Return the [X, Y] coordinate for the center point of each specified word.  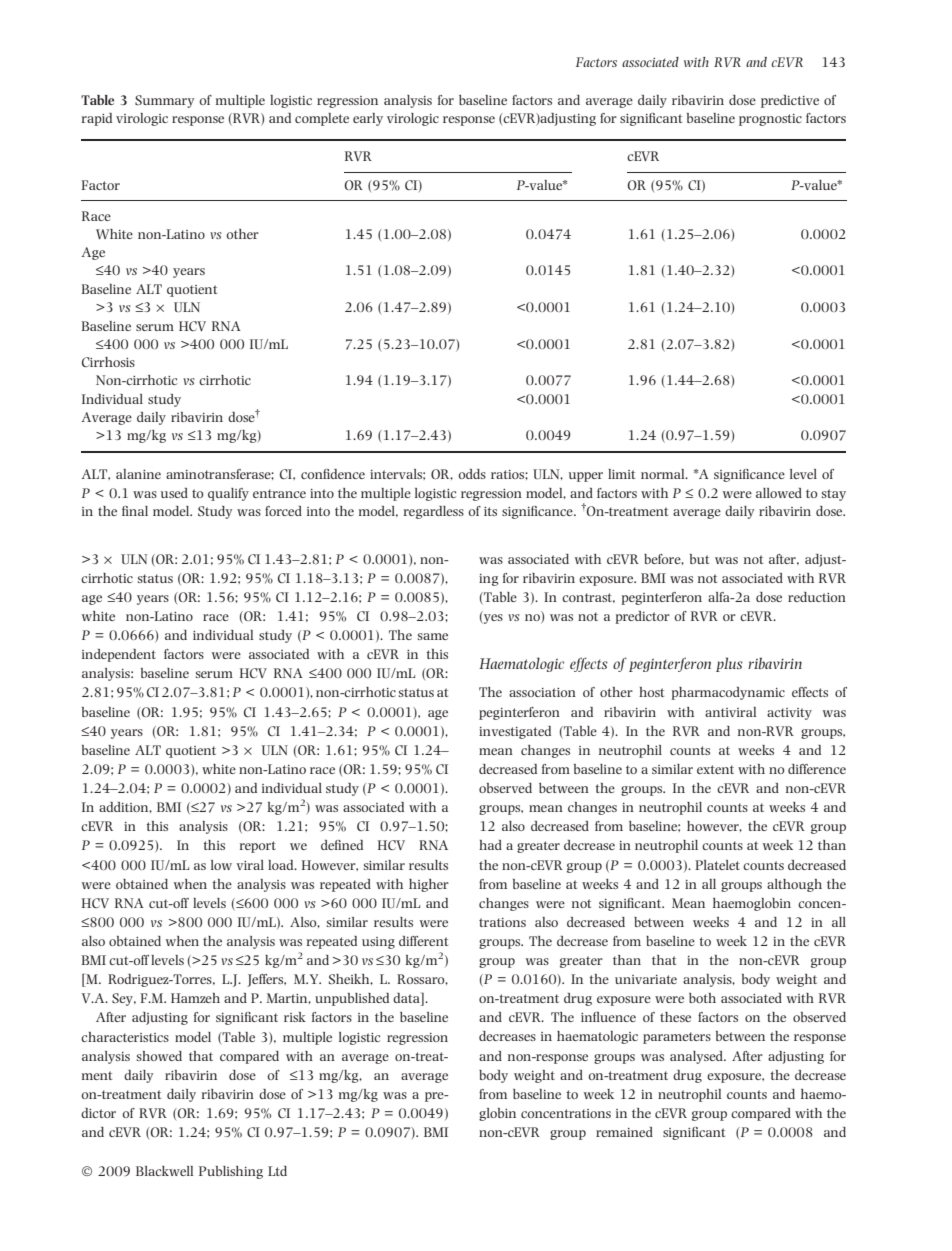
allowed [779, 493]
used [174, 493]
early [368, 119]
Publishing [231, 1172]
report [258, 847]
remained [624, 1132]
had [490, 845]
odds [472, 474]
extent [715, 769]
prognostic [770, 120]
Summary [164, 101]
